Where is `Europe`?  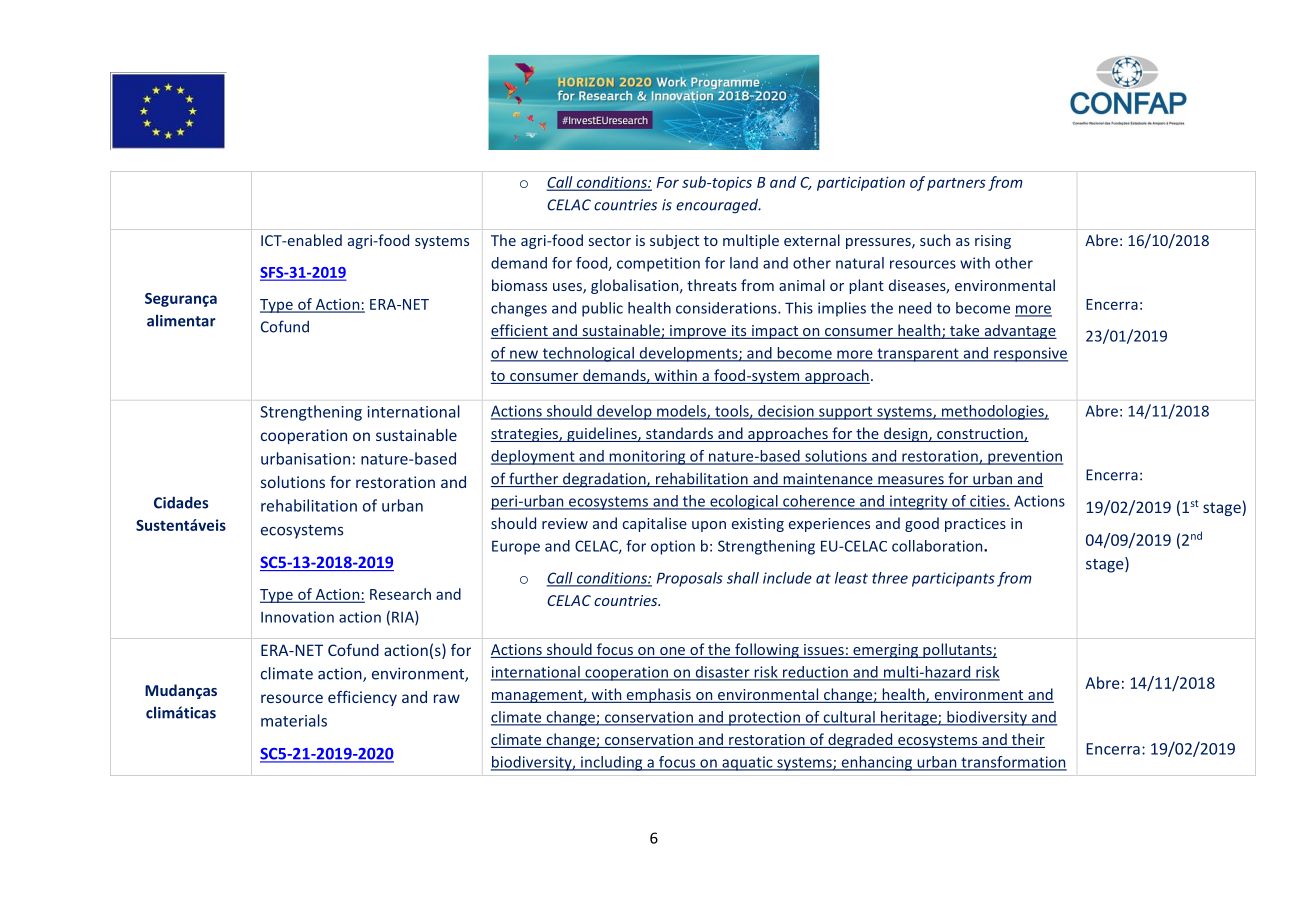 Europe is located at coordinates (516, 547).
